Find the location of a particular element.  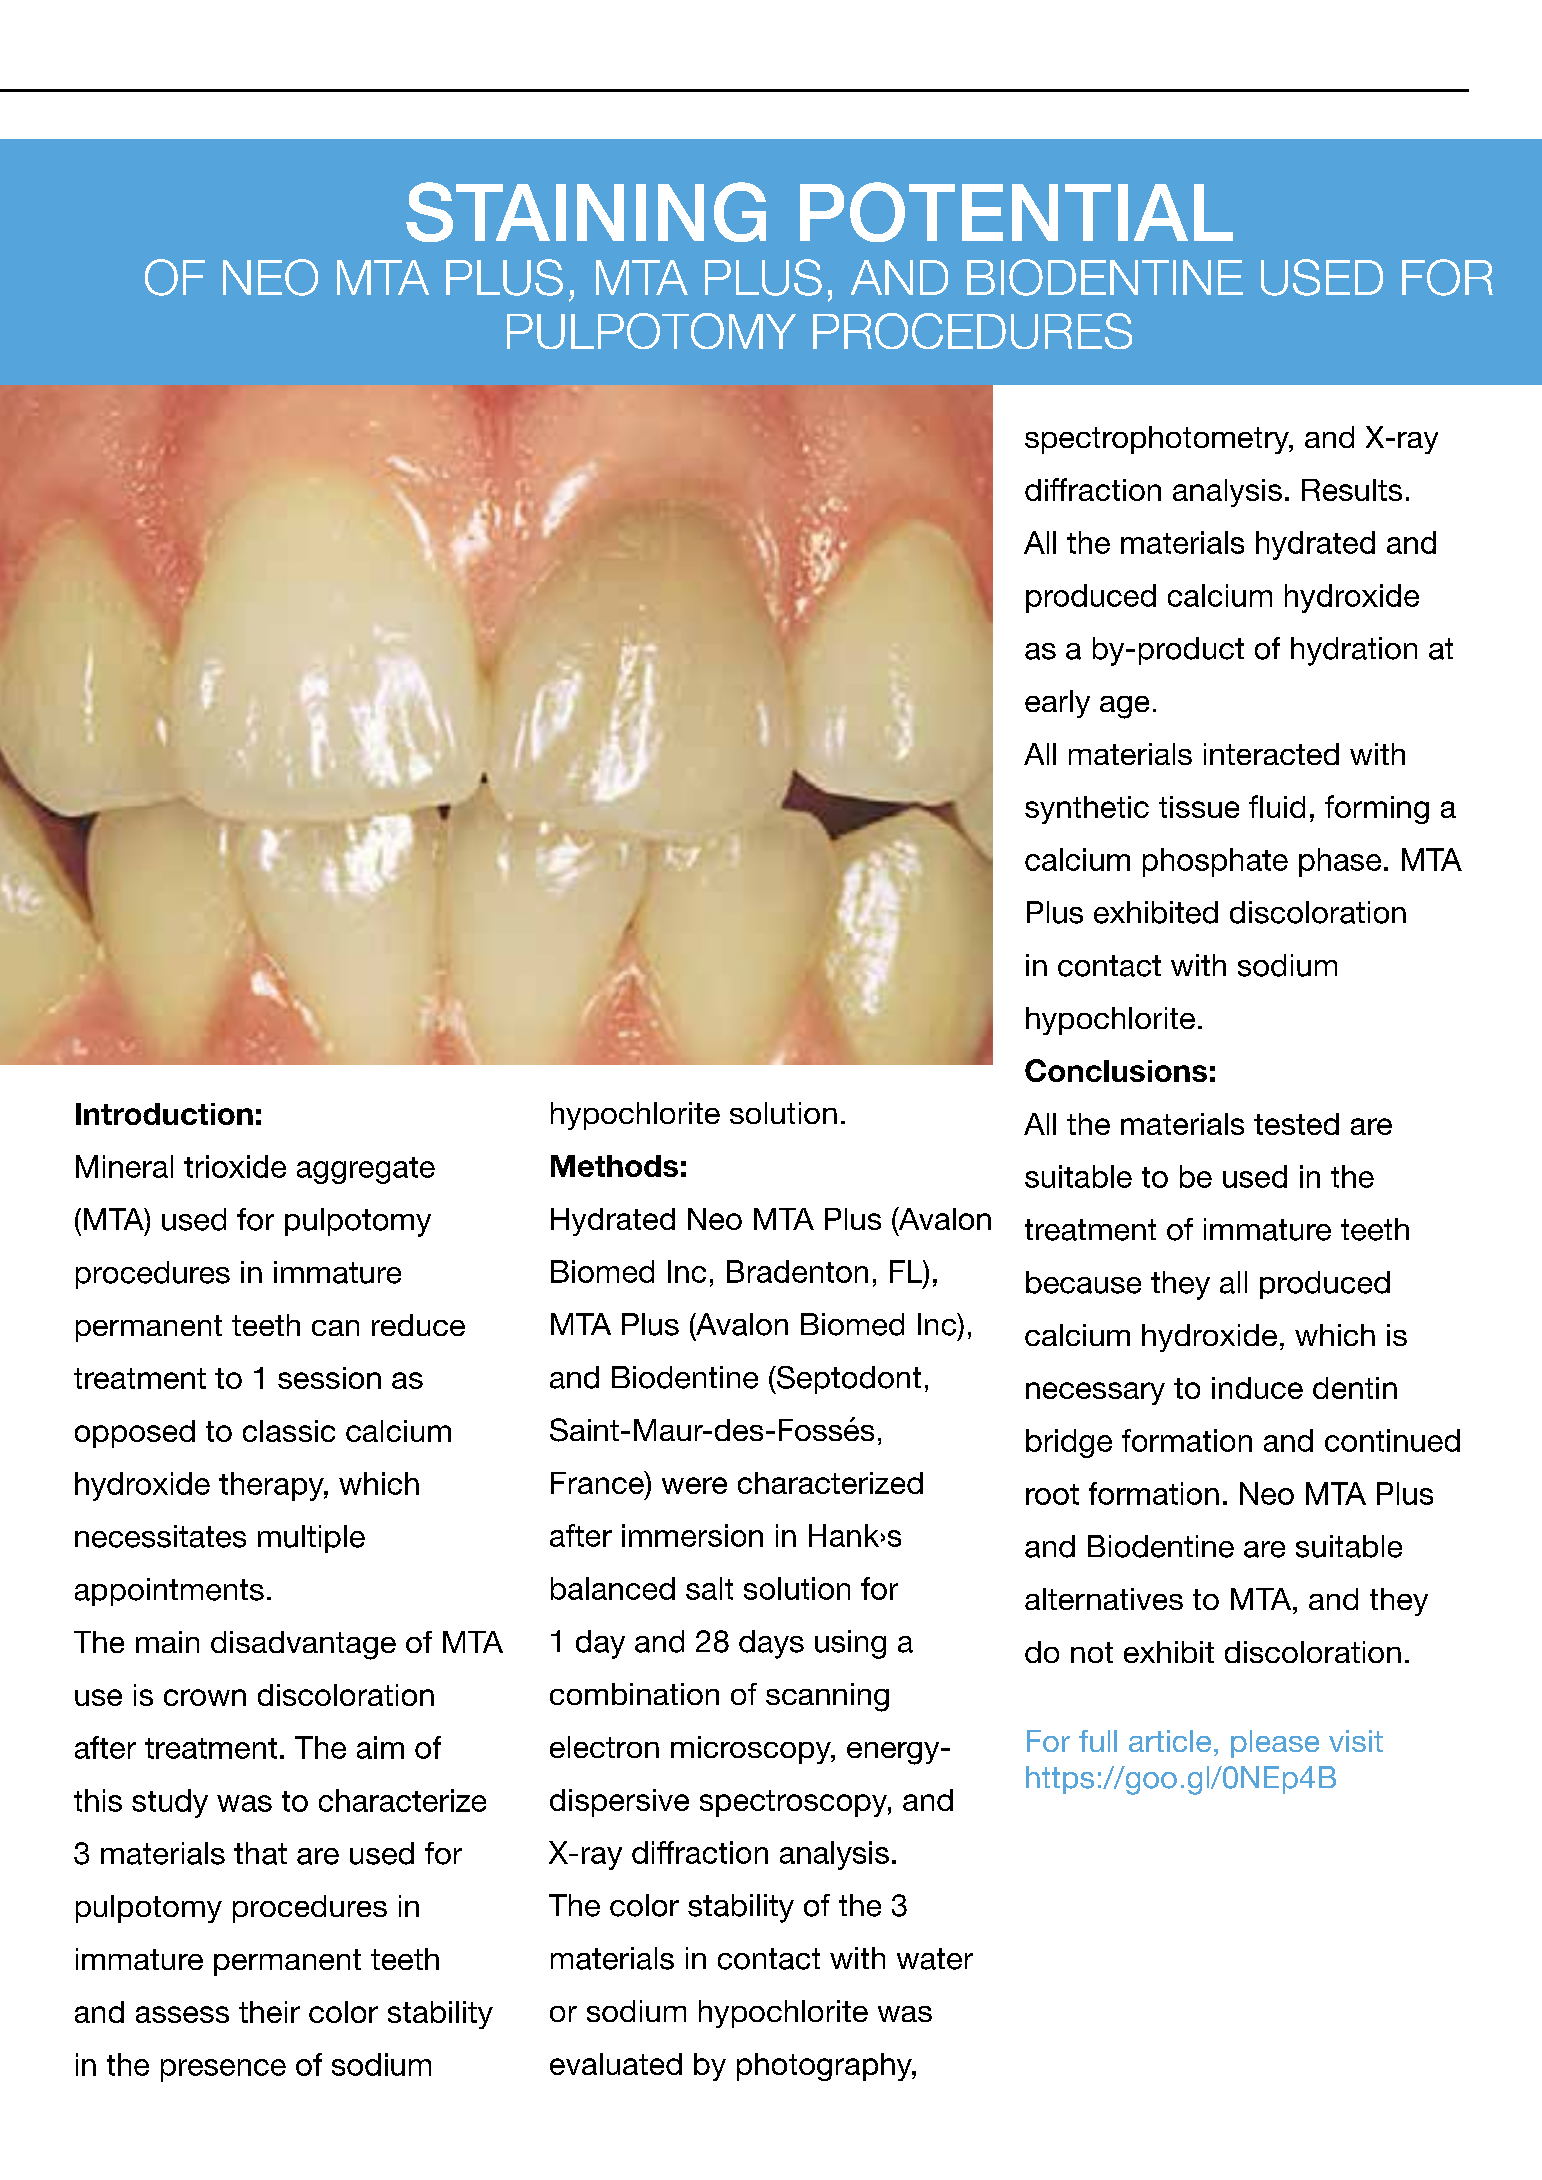

were is located at coordinates (694, 1485).
